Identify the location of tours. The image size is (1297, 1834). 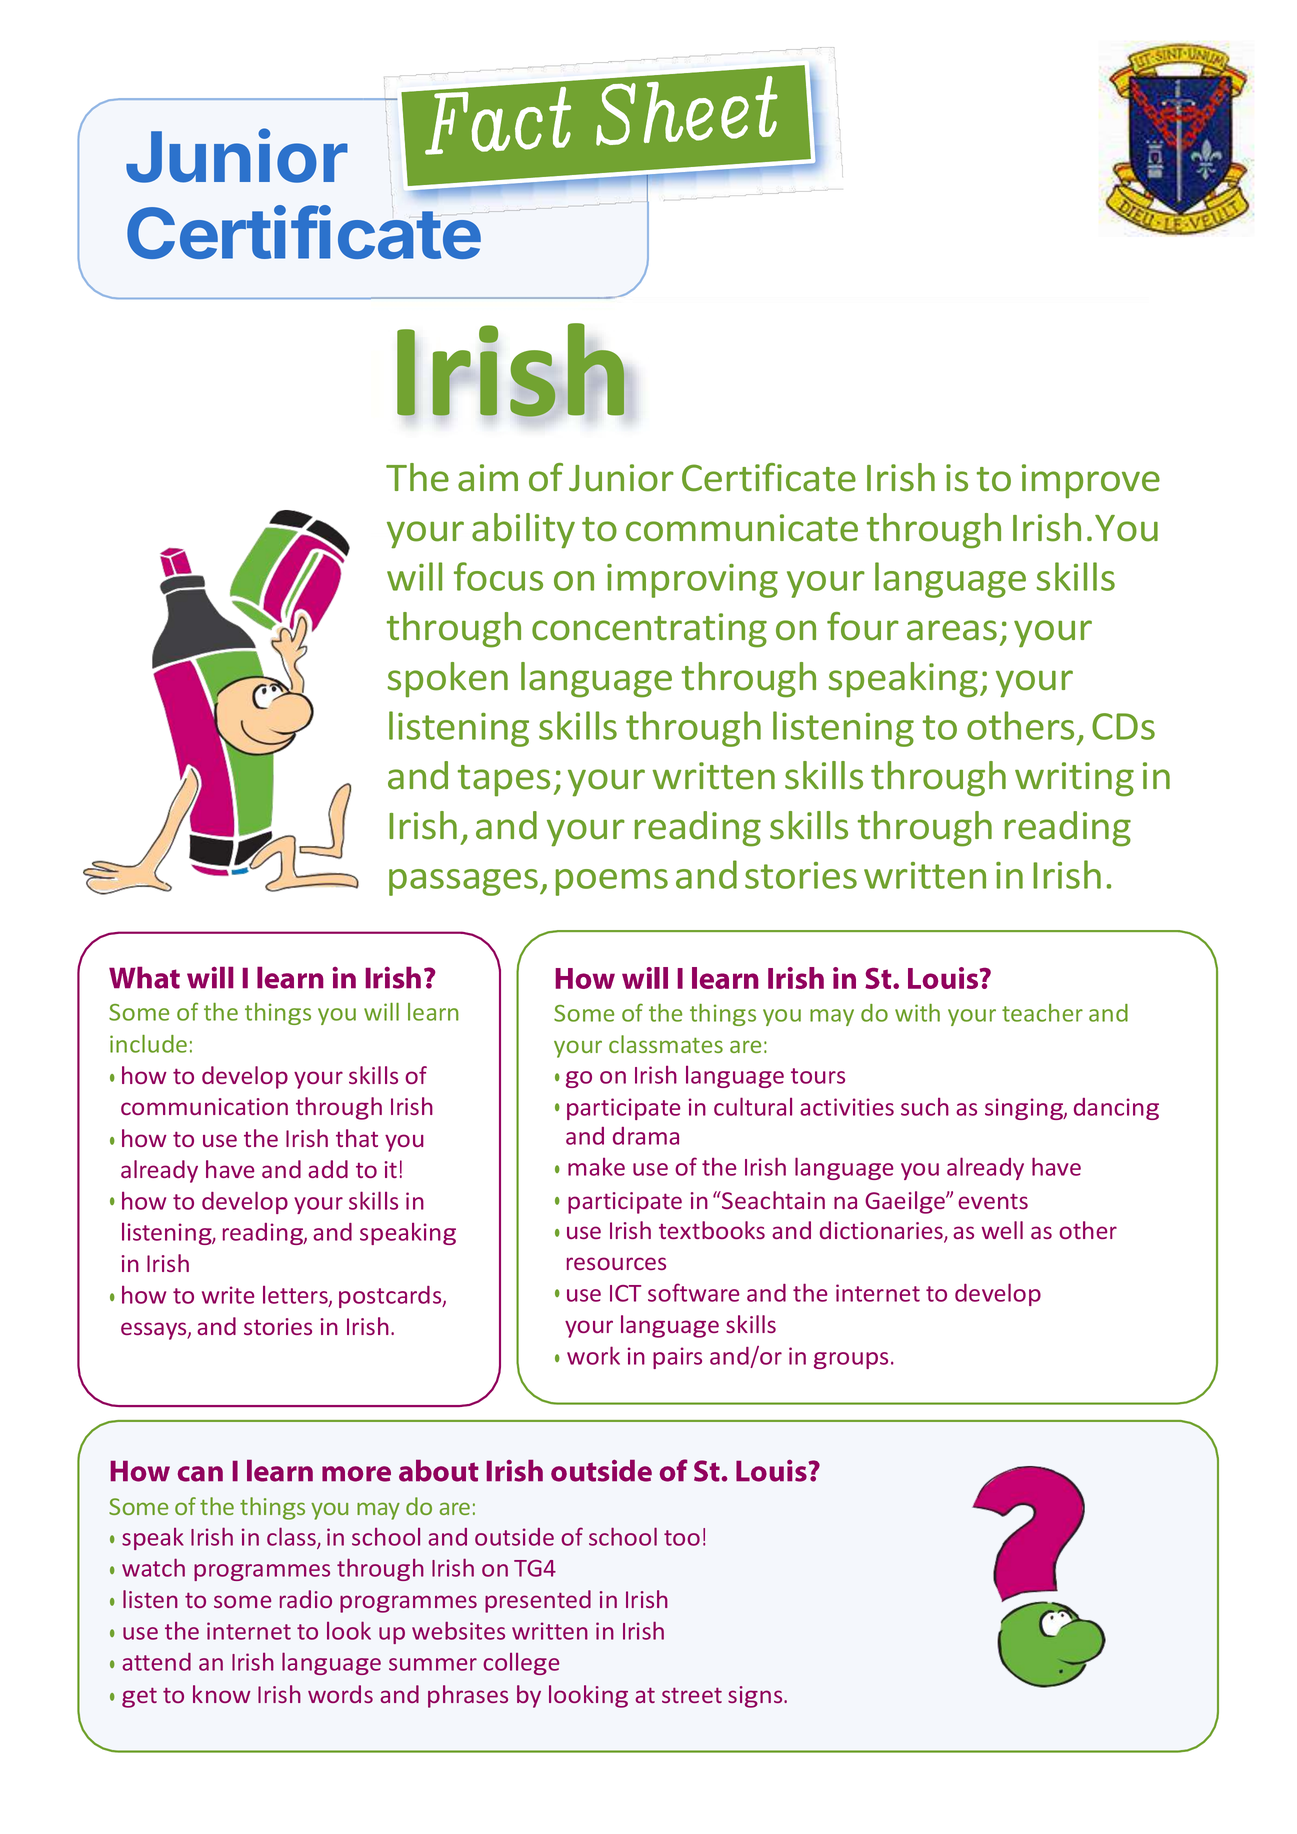
(818, 1076).
